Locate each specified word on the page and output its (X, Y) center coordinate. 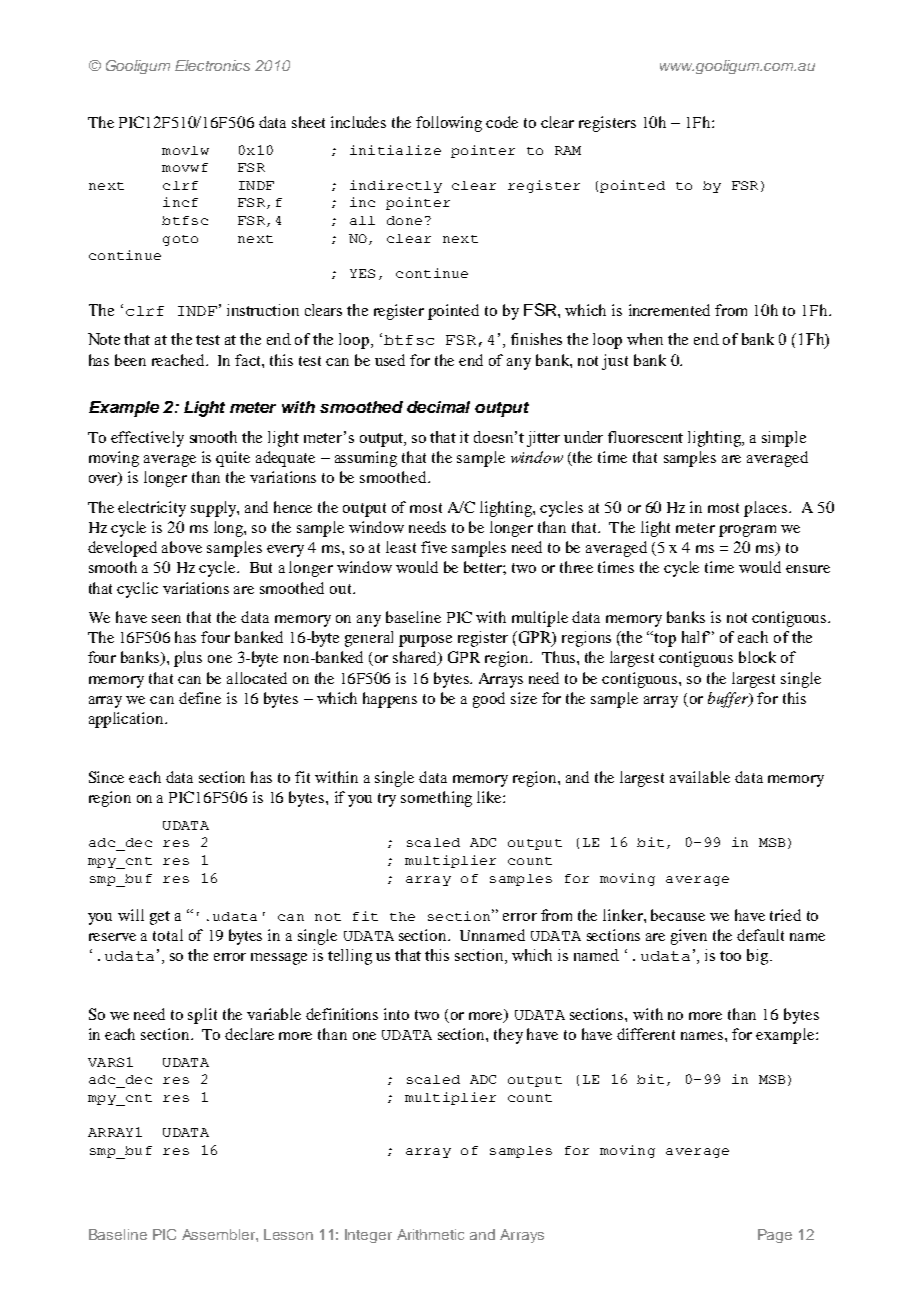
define (200, 698)
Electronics (212, 65)
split (202, 1016)
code (502, 122)
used (390, 360)
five (434, 547)
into (396, 1014)
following (449, 124)
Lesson (288, 1234)
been (130, 360)
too (730, 956)
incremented (669, 310)
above (182, 547)
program (747, 531)
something (436, 799)
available (700, 777)
